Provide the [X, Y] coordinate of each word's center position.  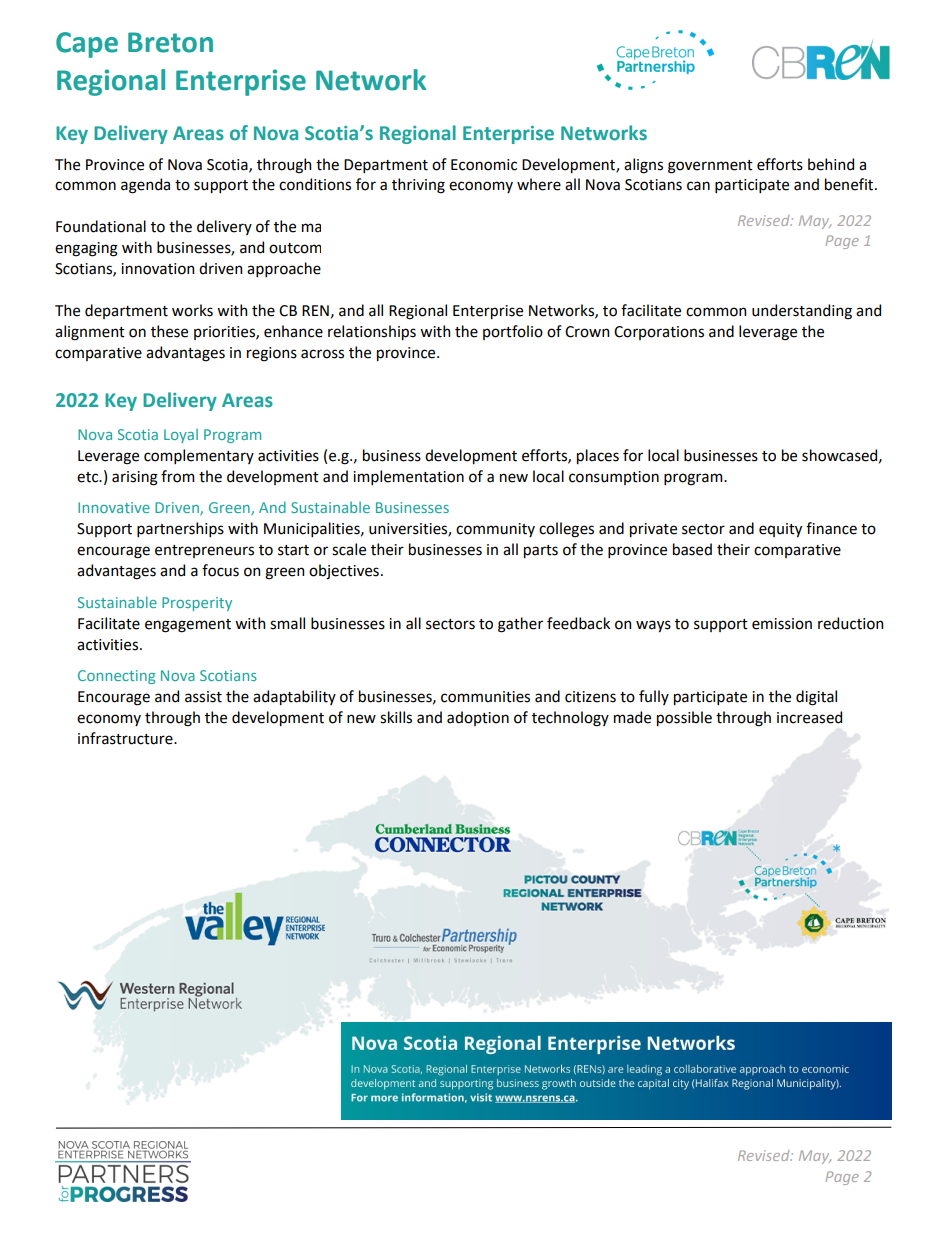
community [495, 530]
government [710, 167]
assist [203, 697]
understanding [802, 312]
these [169, 331]
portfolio [513, 332]
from [177, 476]
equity [780, 530]
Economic [484, 165]
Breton [170, 42]
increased [809, 717]
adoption [478, 718]
